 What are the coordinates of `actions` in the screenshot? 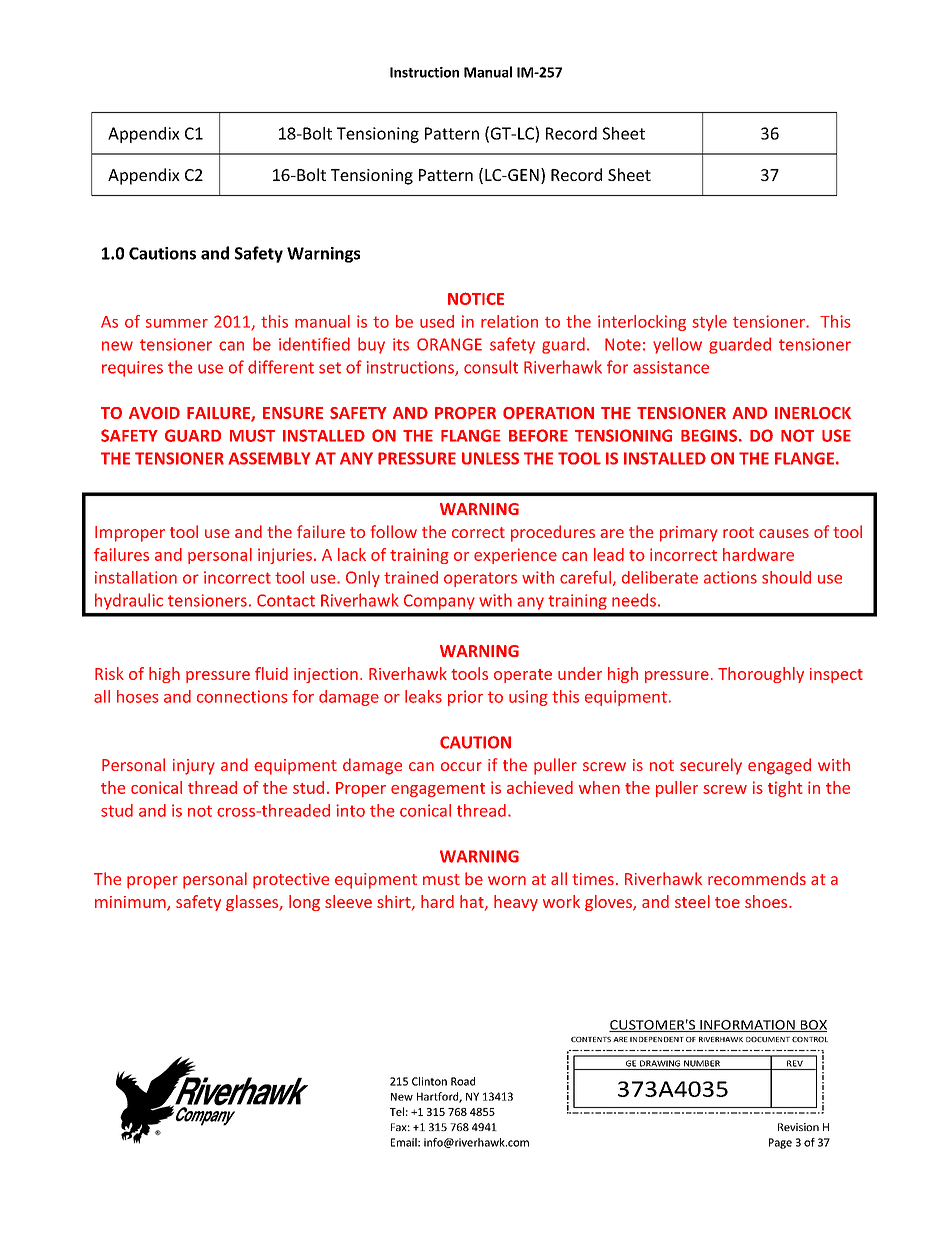 It's located at (730, 577).
